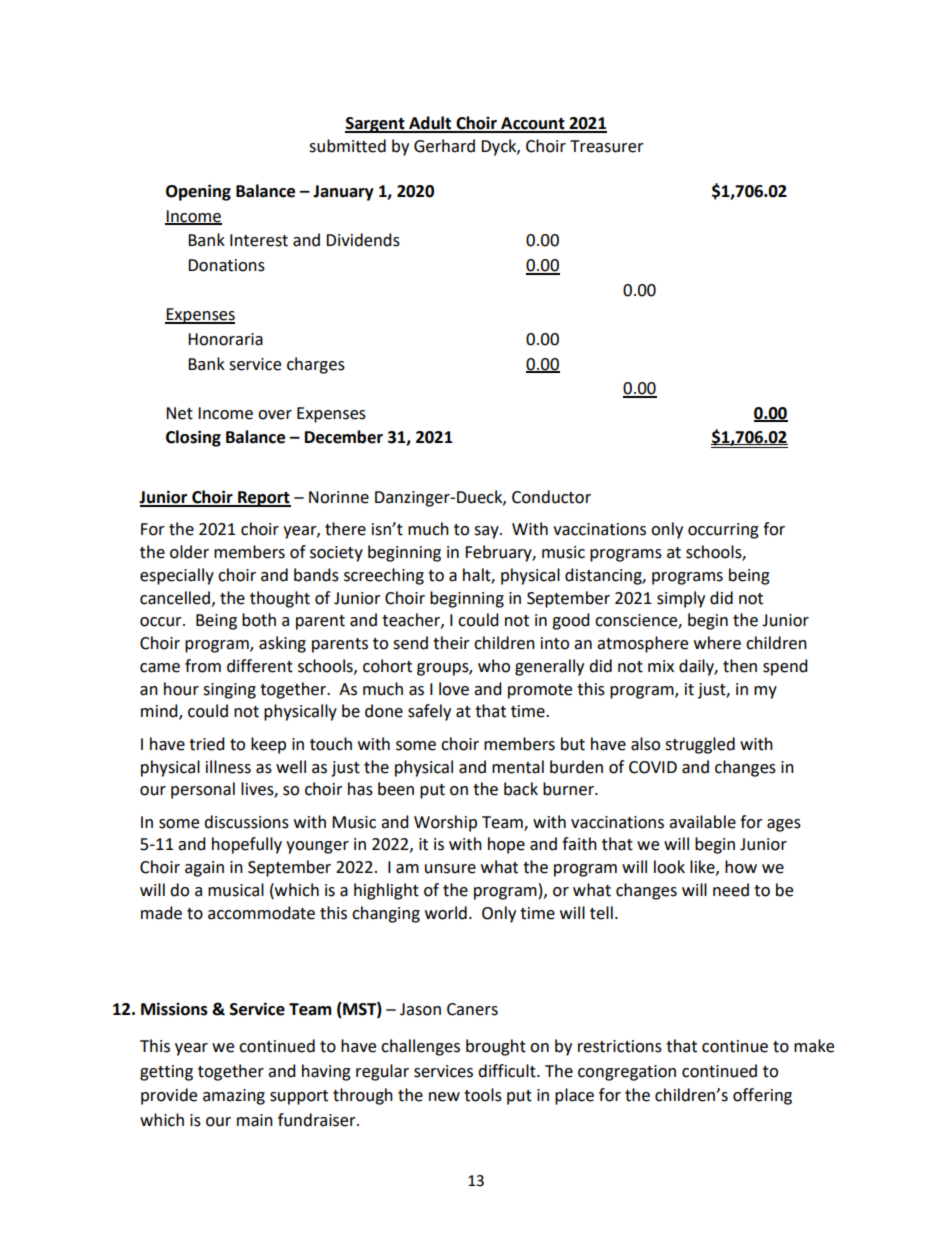 The width and height of the image is (952, 1233). I want to click on struggled, so click(700, 745).
